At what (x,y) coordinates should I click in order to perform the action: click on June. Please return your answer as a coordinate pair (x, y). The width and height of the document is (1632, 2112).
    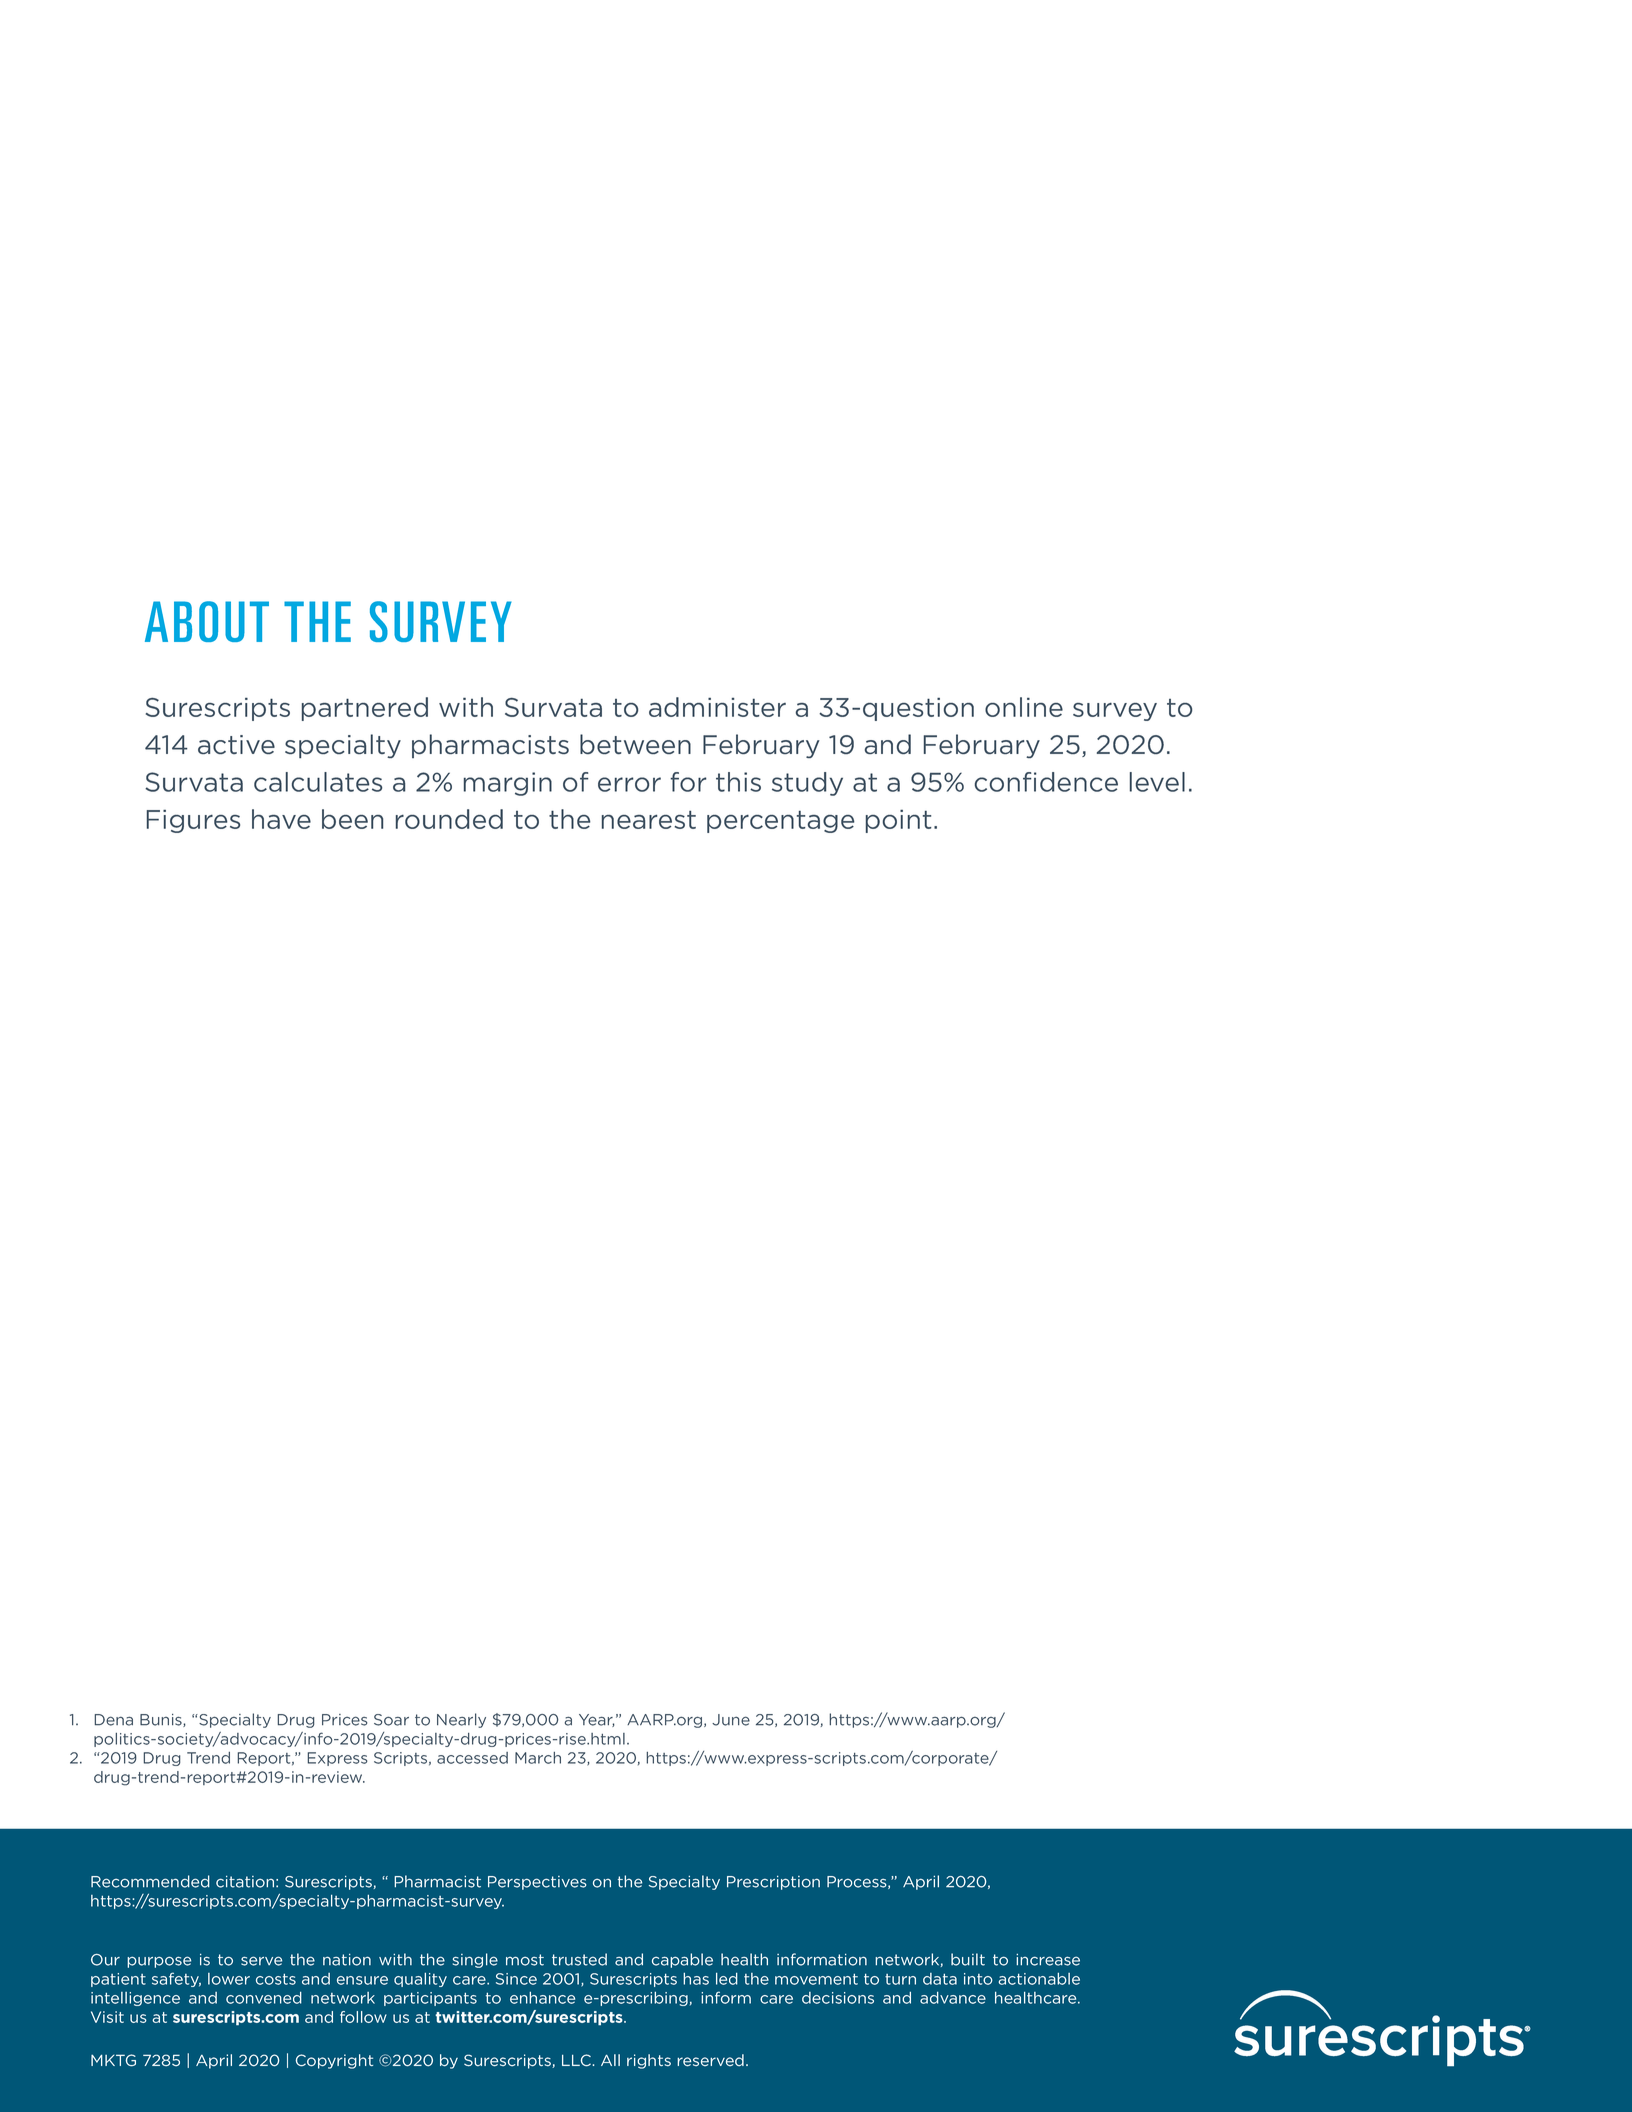
    Looking at the image, I should click on (731, 1720).
